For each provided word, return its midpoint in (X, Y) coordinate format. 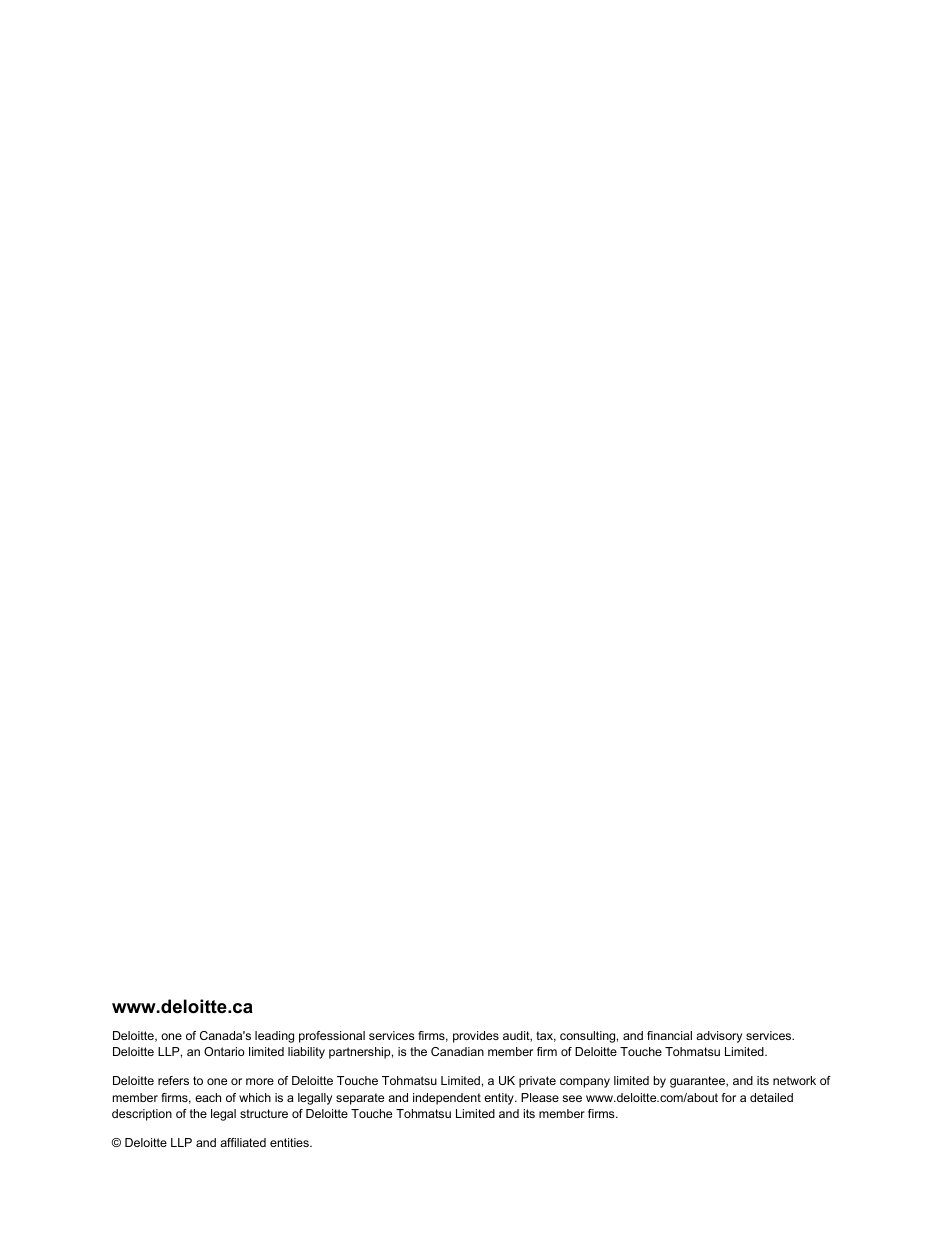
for (729, 1097)
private (537, 1082)
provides (476, 1037)
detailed (771, 1097)
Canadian (457, 1051)
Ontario (224, 1051)
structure (264, 1113)
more (260, 1081)
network (794, 1080)
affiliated (243, 1142)
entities (290, 1142)
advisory (719, 1037)
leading (274, 1037)
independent (447, 1099)
